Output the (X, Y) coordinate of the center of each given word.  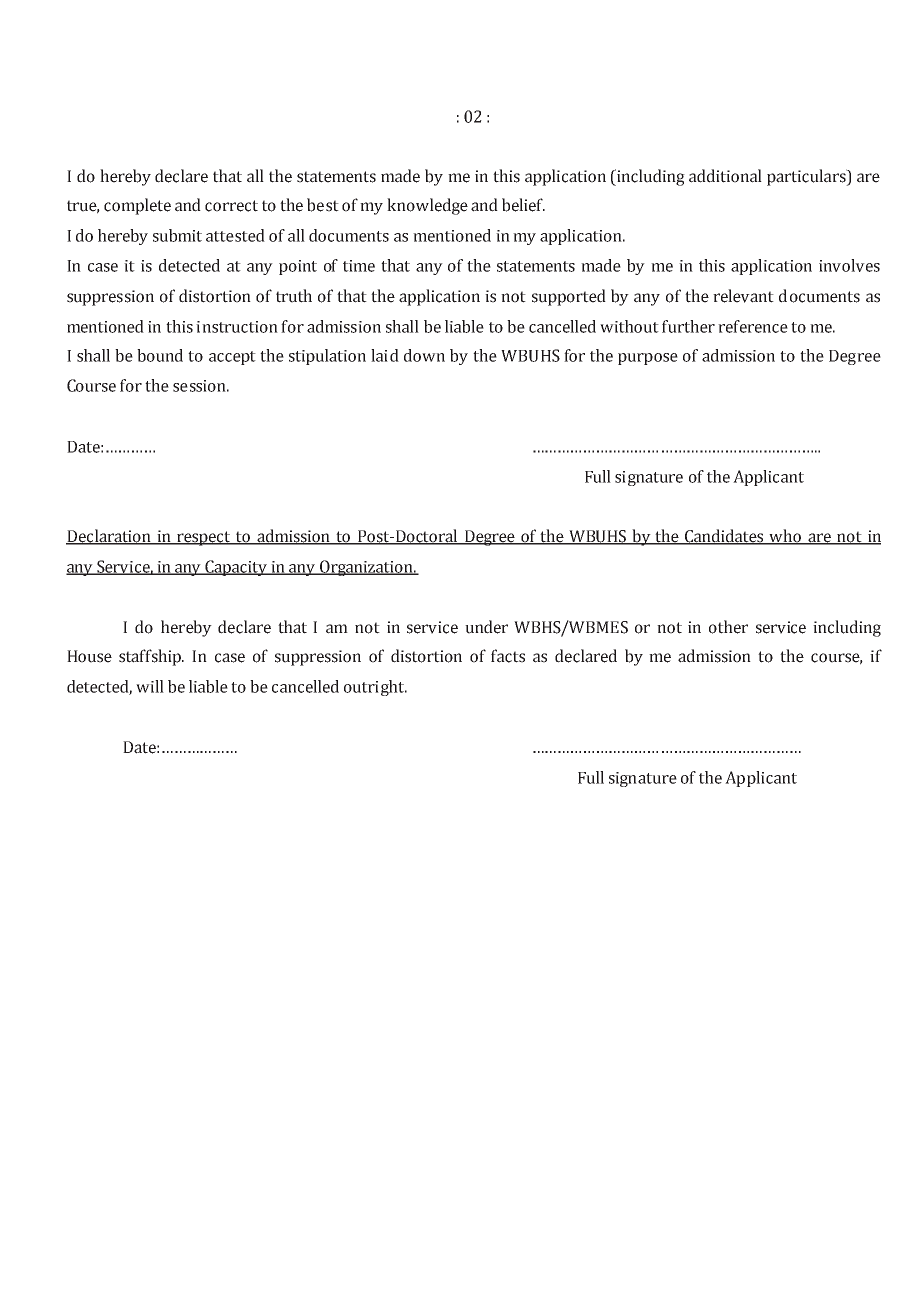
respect (204, 538)
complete (137, 206)
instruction (237, 327)
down (424, 355)
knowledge (427, 206)
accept (232, 358)
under (486, 627)
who (785, 537)
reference (753, 326)
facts (508, 656)
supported (569, 297)
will (150, 686)
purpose (648, 359)
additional (725, 176)
